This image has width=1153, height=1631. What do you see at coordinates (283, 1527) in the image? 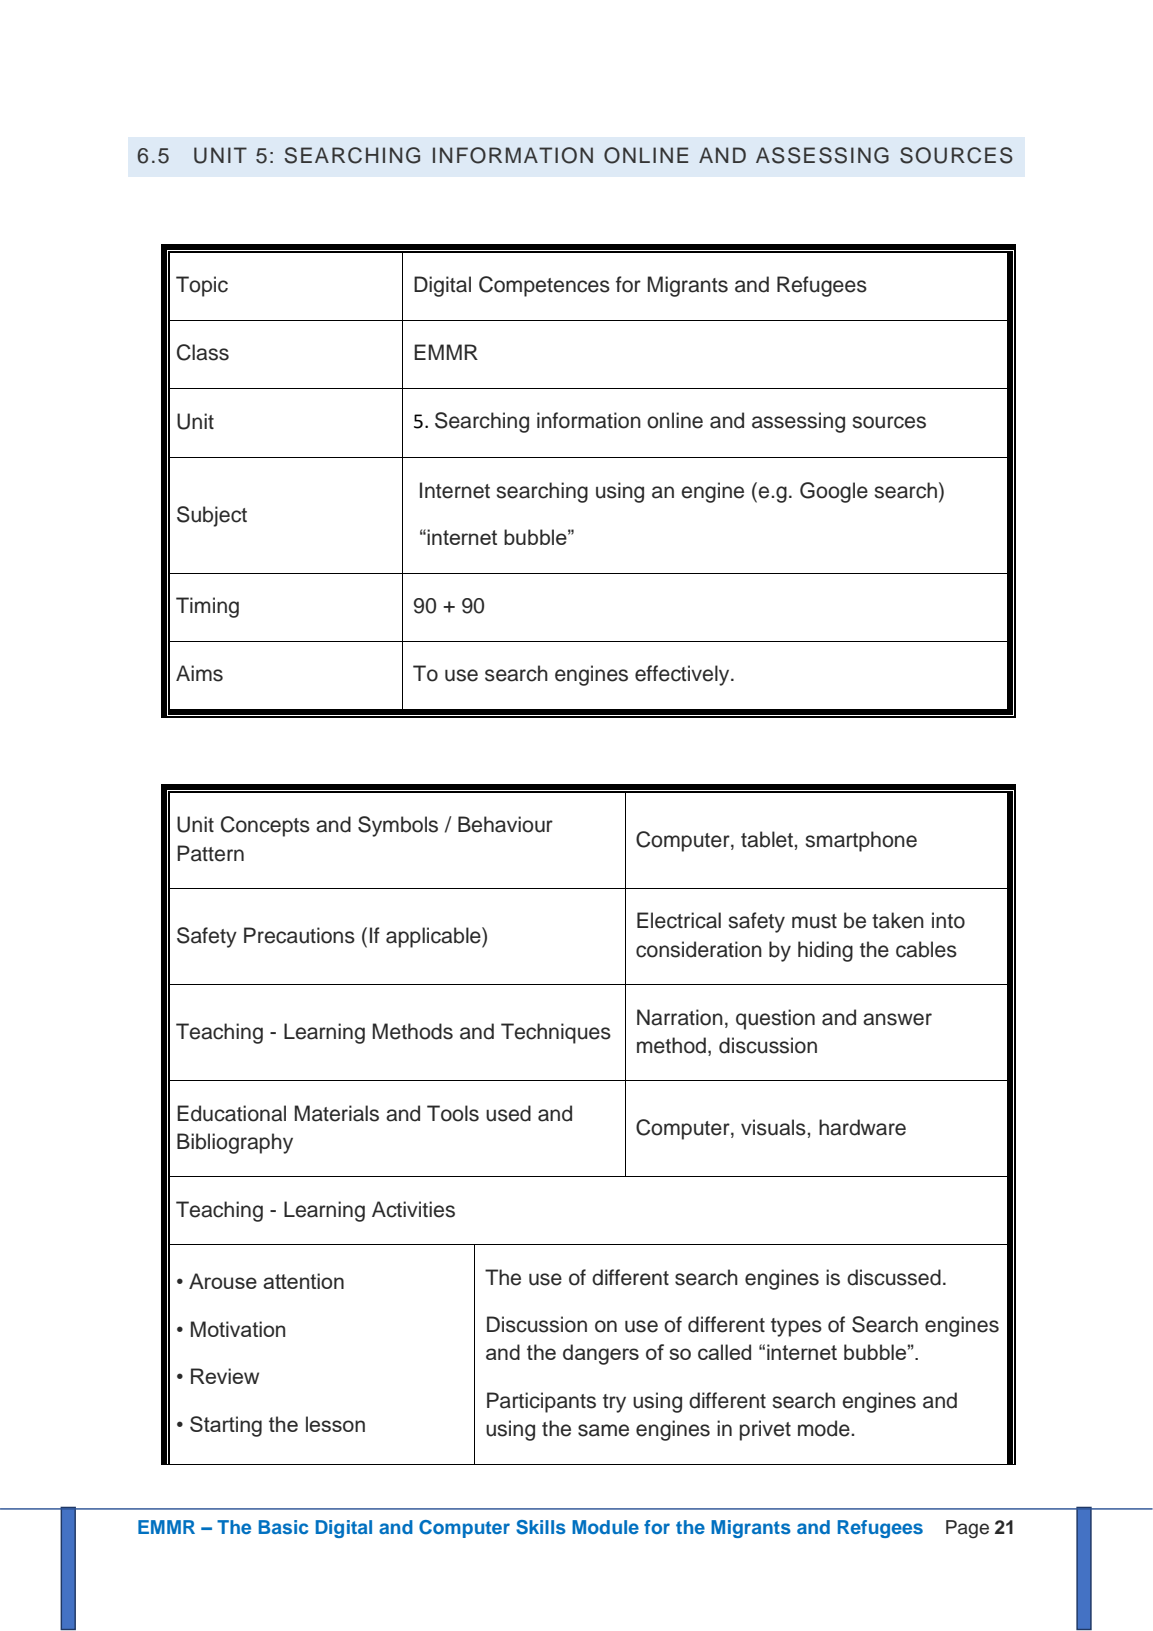
I see `Basic` at bounding box center [283, 1527].
